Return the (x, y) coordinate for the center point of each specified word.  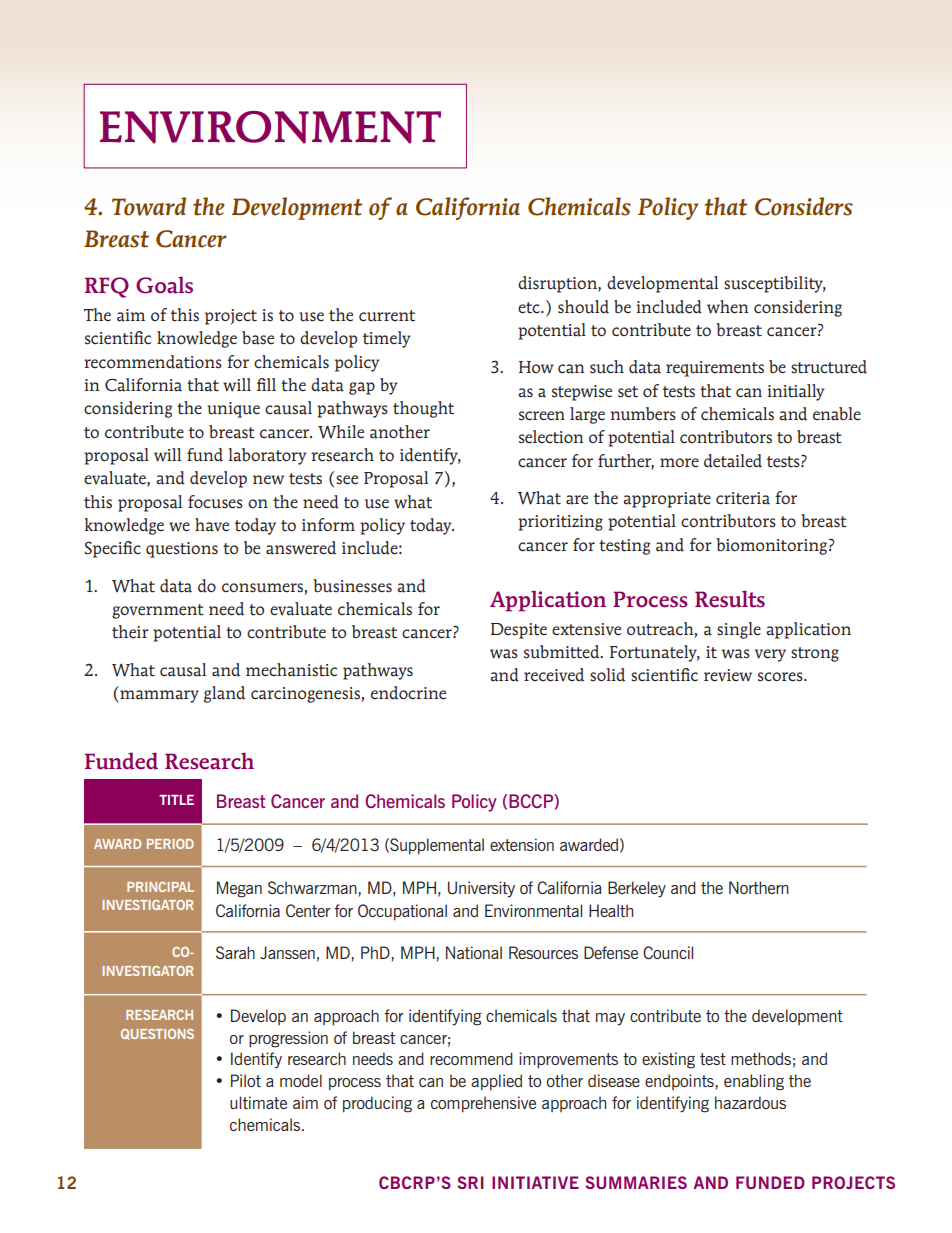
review (728, 675)
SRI (470, 1182)
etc (530, 308)
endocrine (408, 693)
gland (224, 694)
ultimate (258, 1102)
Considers (804, 206)
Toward (149, 206)
